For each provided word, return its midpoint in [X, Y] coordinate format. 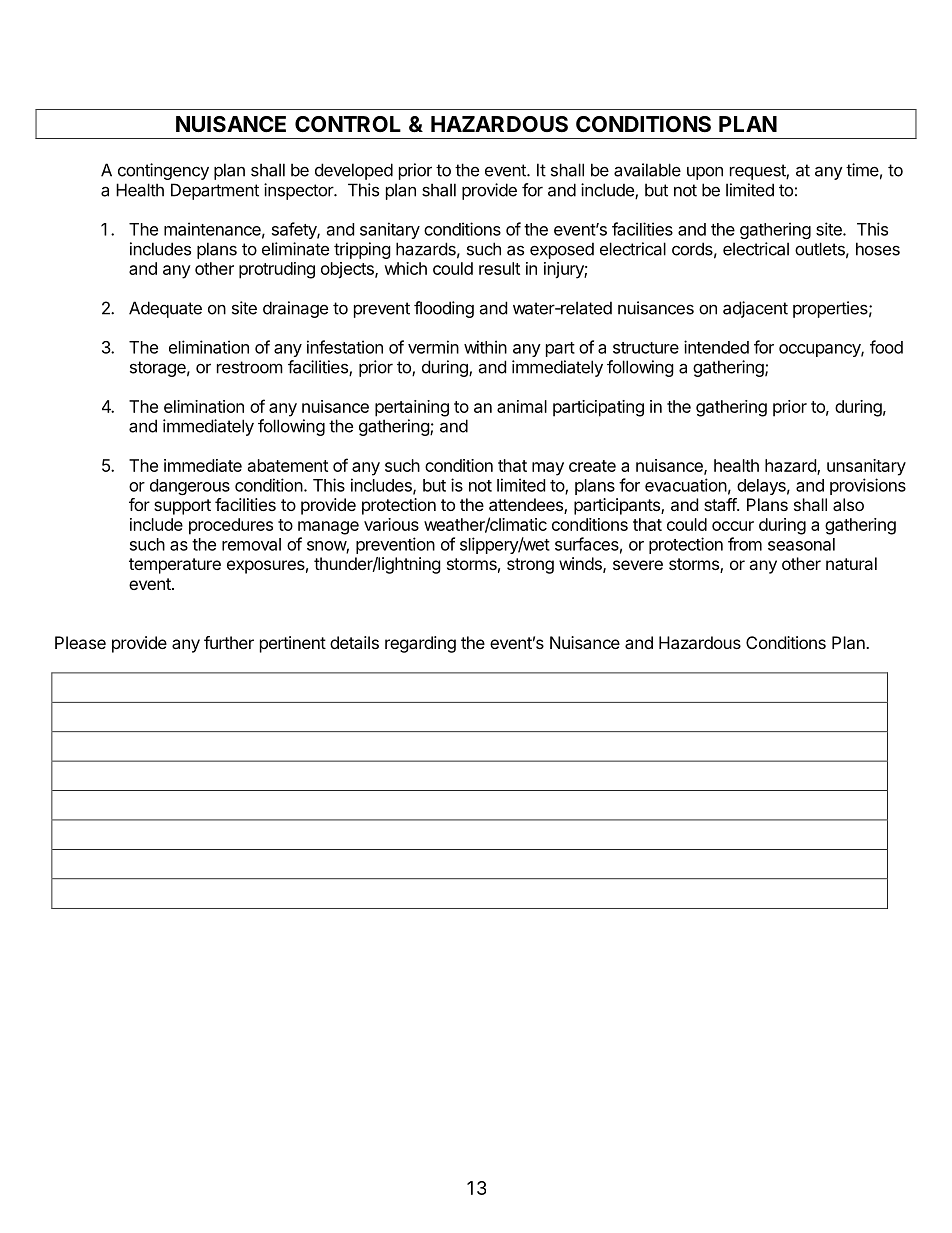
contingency [163, 171]
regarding [420, 644]
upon [705, 173]
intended [716, 347]
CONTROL [348, 124]
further [229, 642]
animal [522, 406]
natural [851, 563]
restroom [250, 367]
